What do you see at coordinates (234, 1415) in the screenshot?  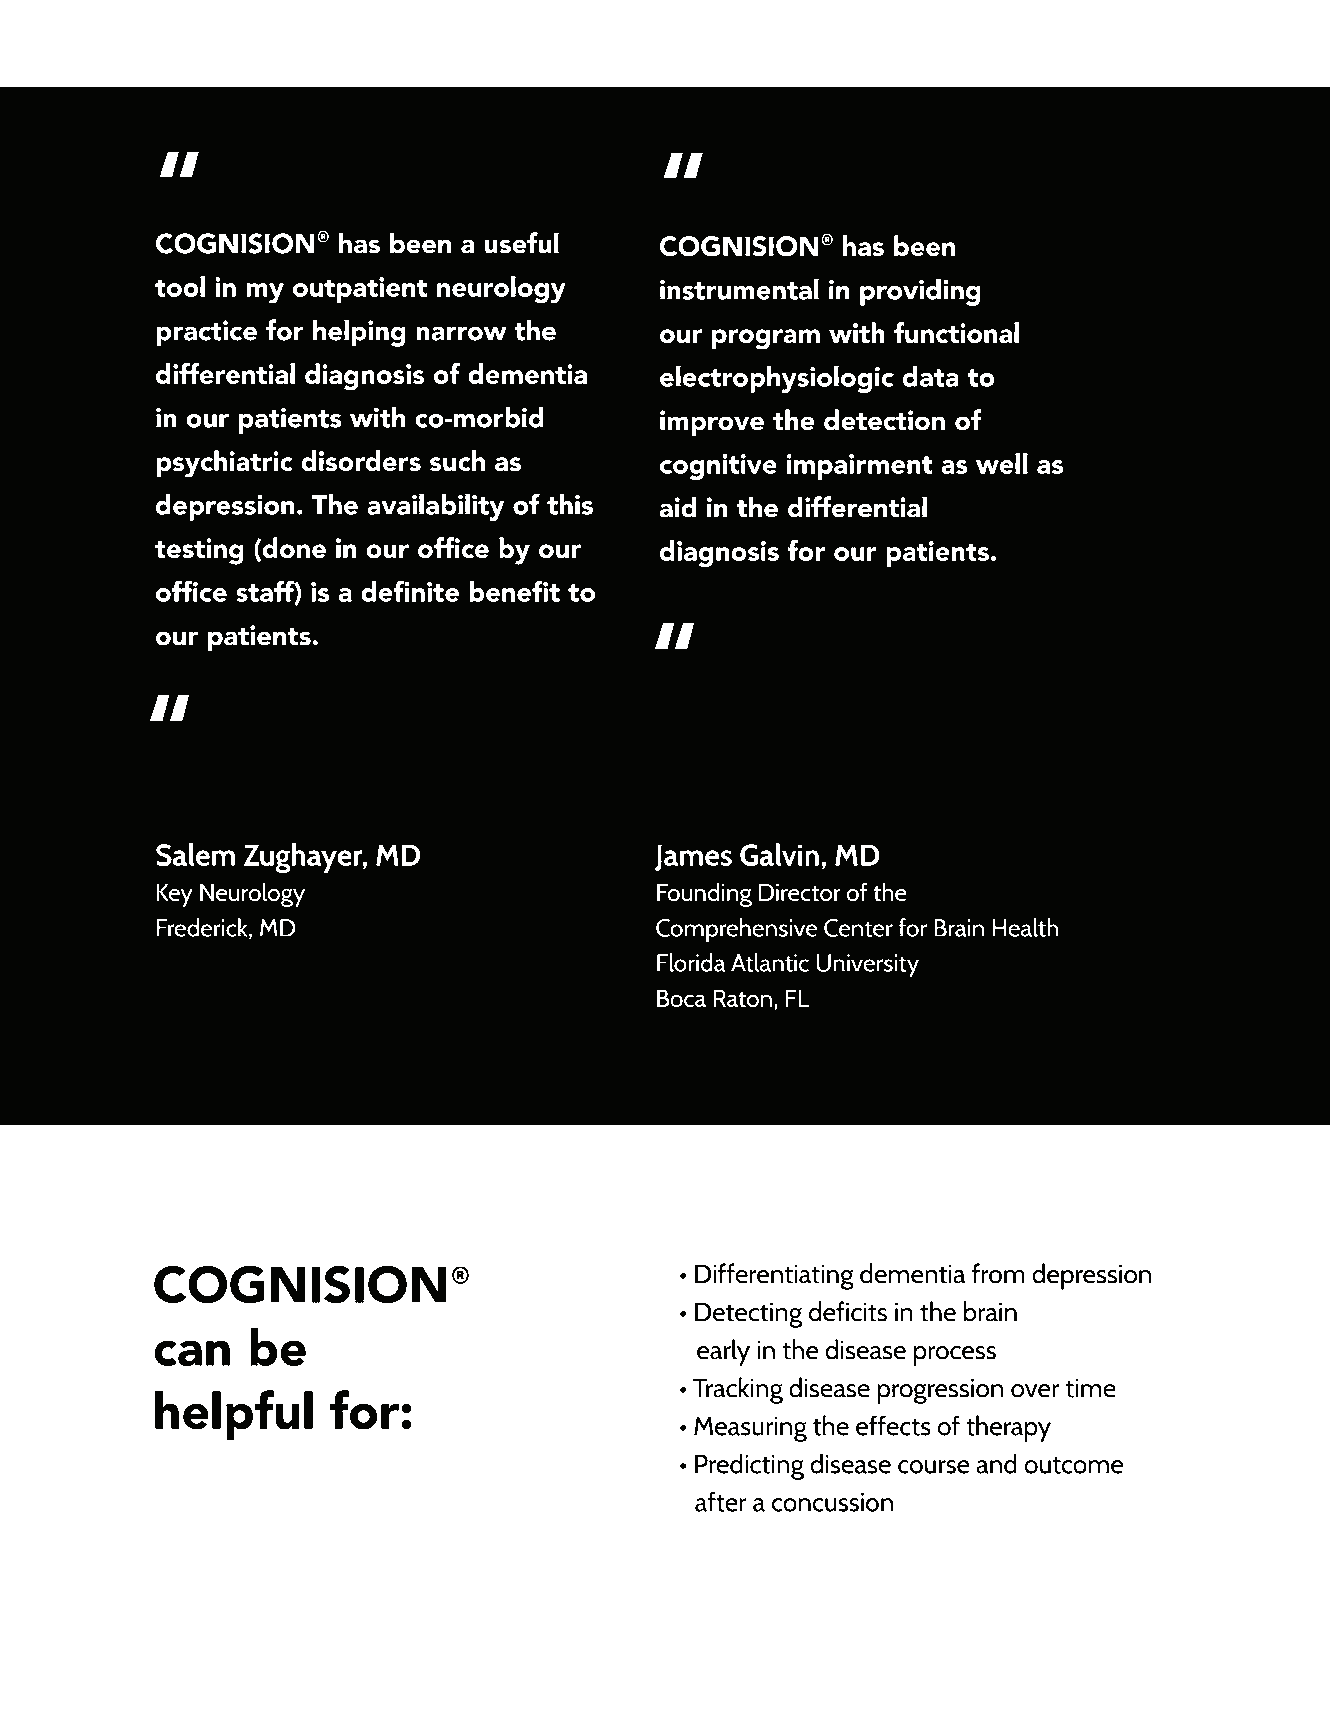 I see `helpful` at bounding box center [234, 1415].
